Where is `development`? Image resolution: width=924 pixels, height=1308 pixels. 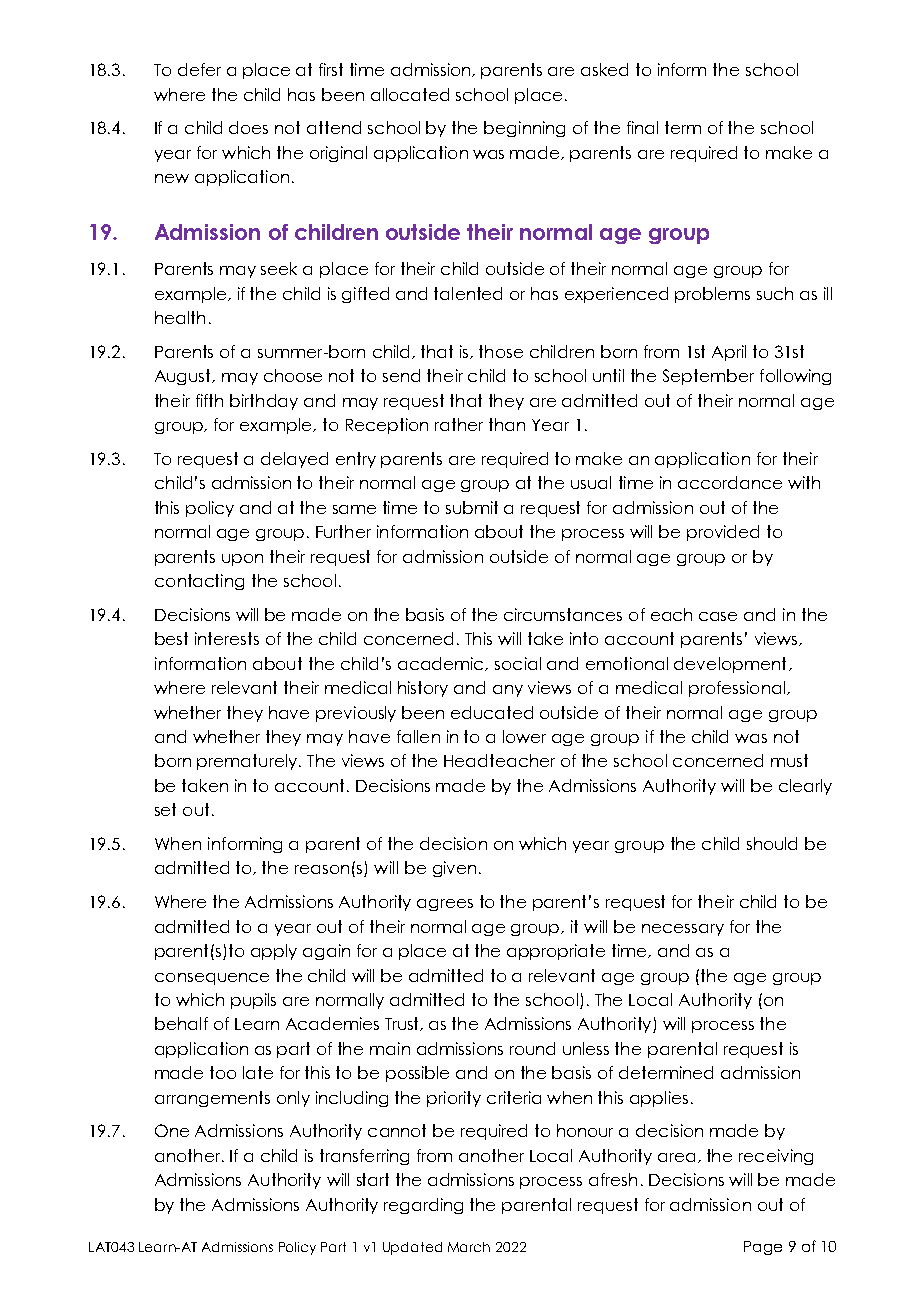 development is located at coordinates (730, 665).
